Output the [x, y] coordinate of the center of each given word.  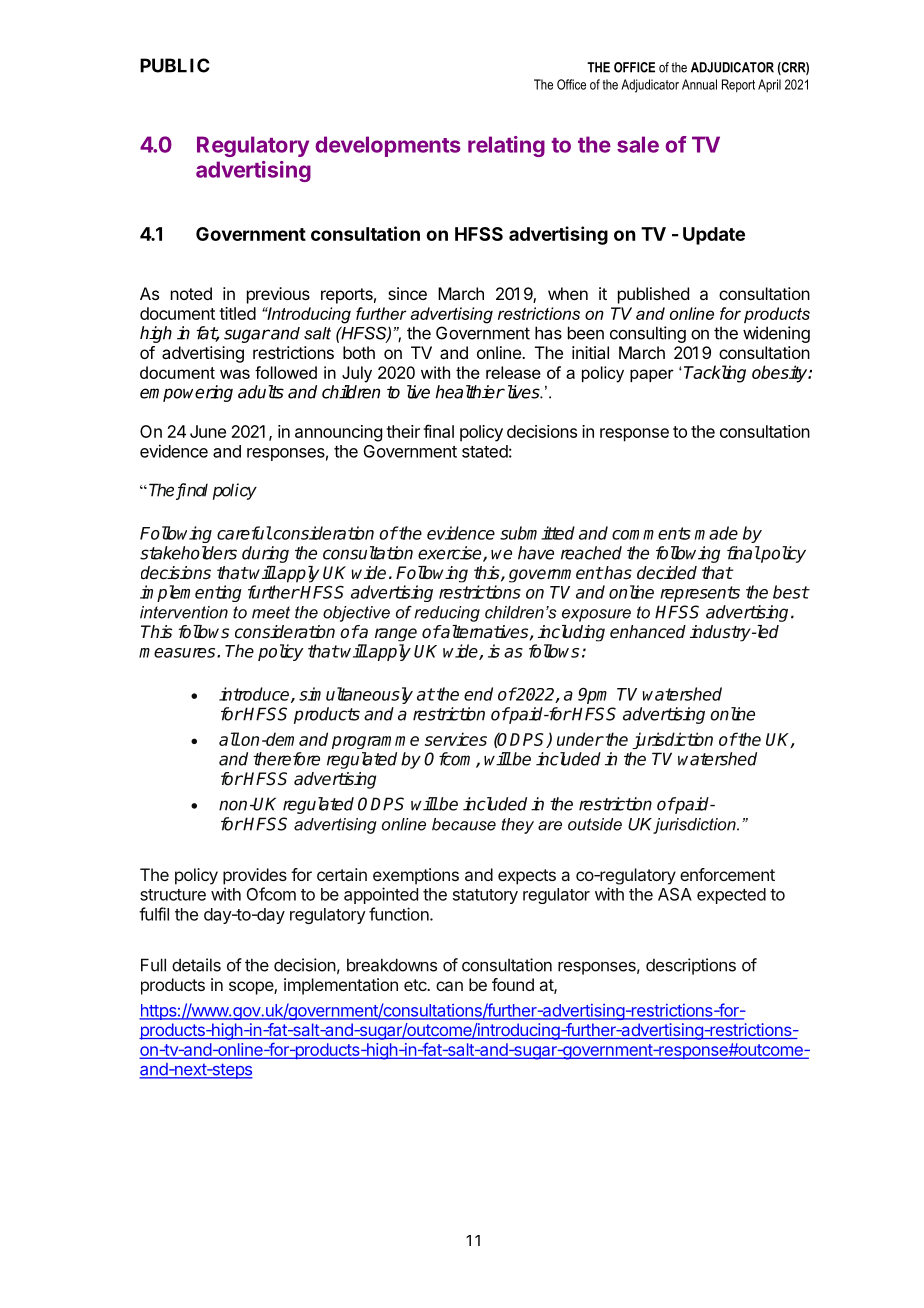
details [196, 965]
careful [244, 533]
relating [506, 146]
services [456, 739]
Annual [699, 84]
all [229, 739]
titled [237, 313]
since [407, 293]
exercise [451, 554]
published [653, 295]
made [716, 533]
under [580, 739]
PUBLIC [175, 65]
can [449, 986]
